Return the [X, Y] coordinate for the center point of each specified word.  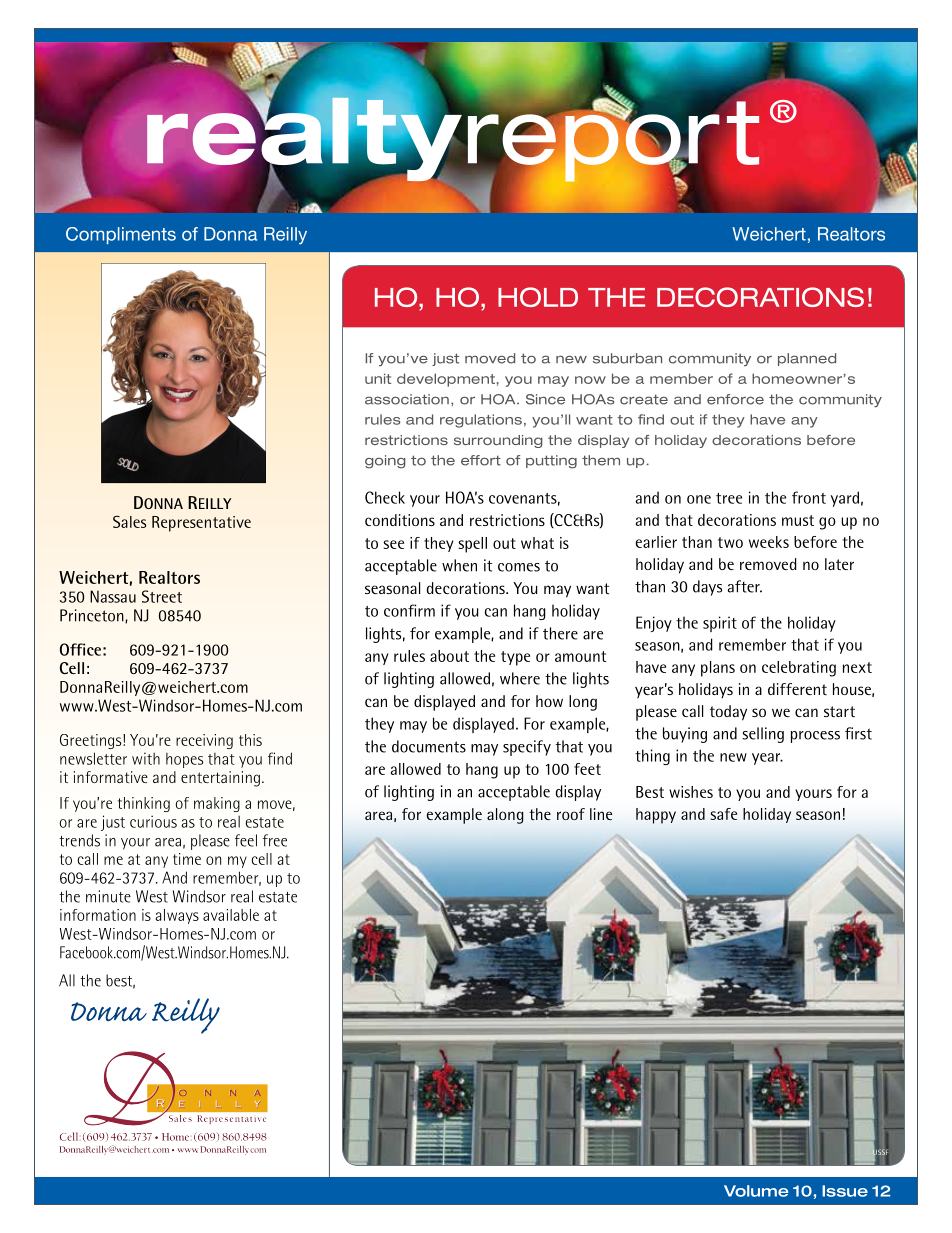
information [98, 915]
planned [807, 359]
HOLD [538, 297]
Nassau [113, 596]
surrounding [498, 441]
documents [429, 746]
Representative [201, 524]
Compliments [121, 235]
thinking [144, 804]
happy [656, 816]
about [449, 656]
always [177, 916]
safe [724, 814]
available [231, 915]
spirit [720, 624]
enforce [735, 399]
